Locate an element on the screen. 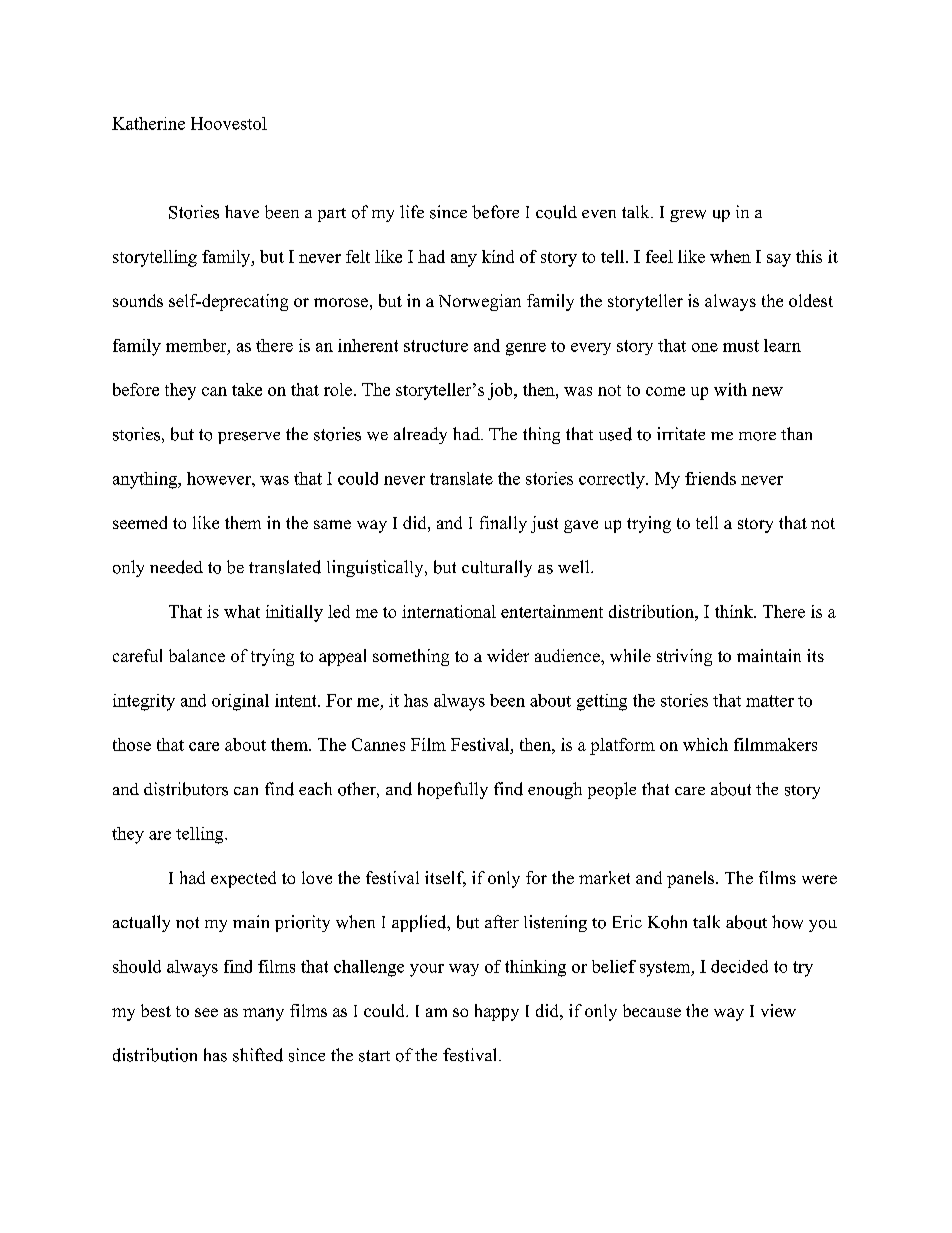 This screenshot has height=1233, width=952. original is located at coordinates (240, 702).
